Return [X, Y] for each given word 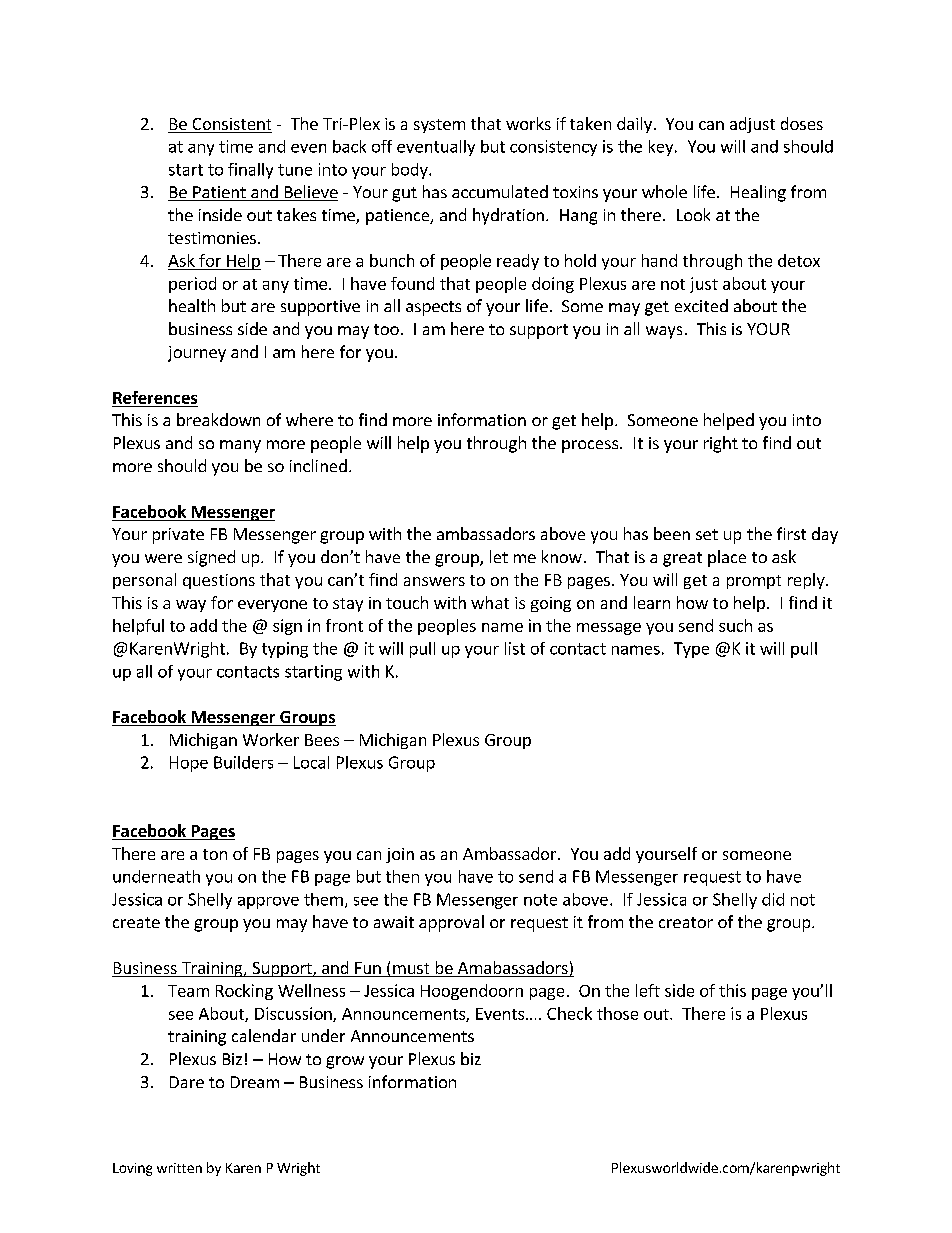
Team [188, 991]
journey [197, 354]
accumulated [500, 191]
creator [686, 922]
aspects [433, 308]
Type [691, 650]
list [515, 648]
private [178, 536]
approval [451, 923]
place [727, 558]
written [179, 1168]
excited [701, 305]
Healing [758, 193]
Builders [243, 762]
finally [250, 171]
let [499, 556]
